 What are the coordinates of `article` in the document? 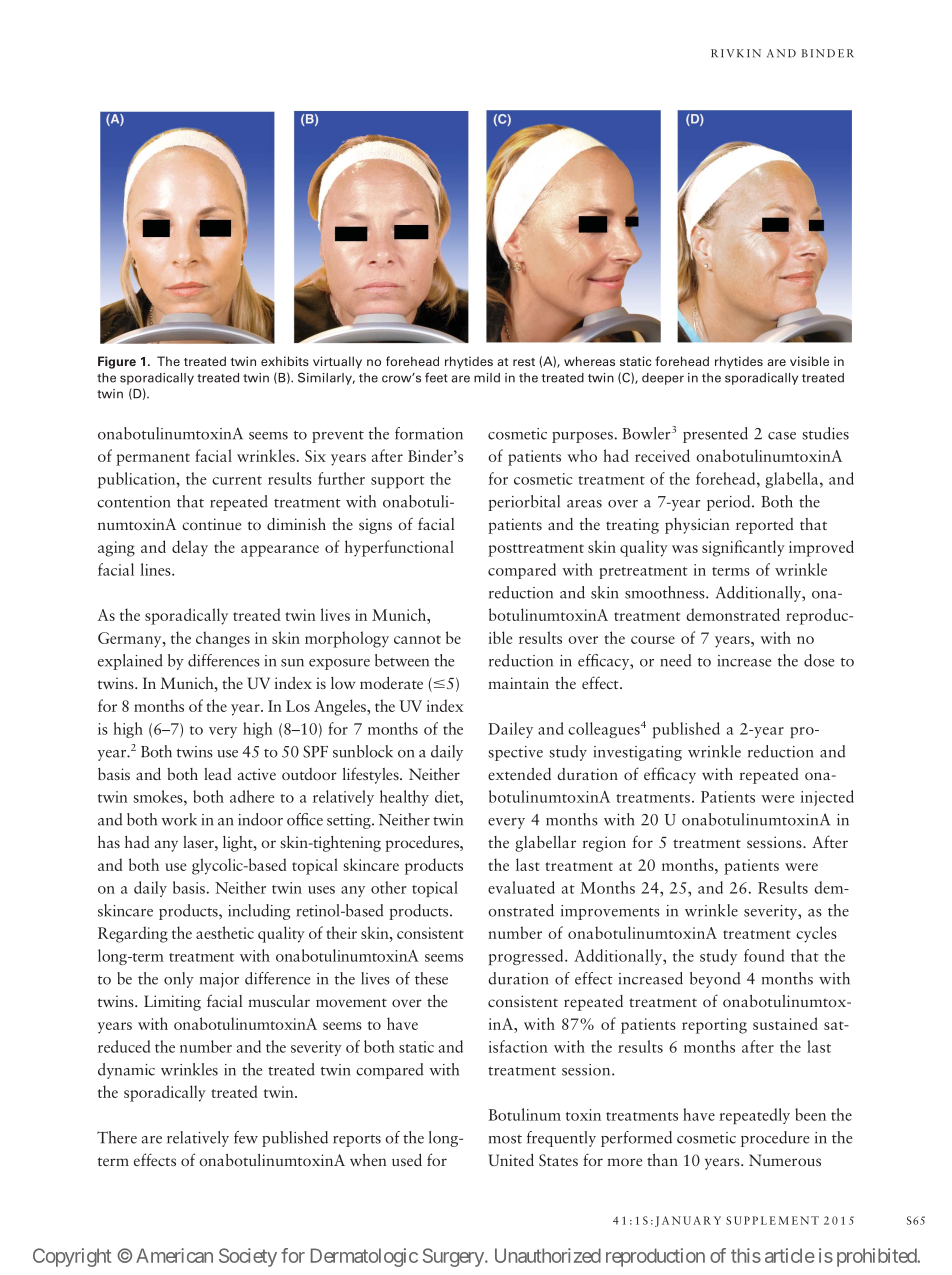 It's located at (790, 1255).
